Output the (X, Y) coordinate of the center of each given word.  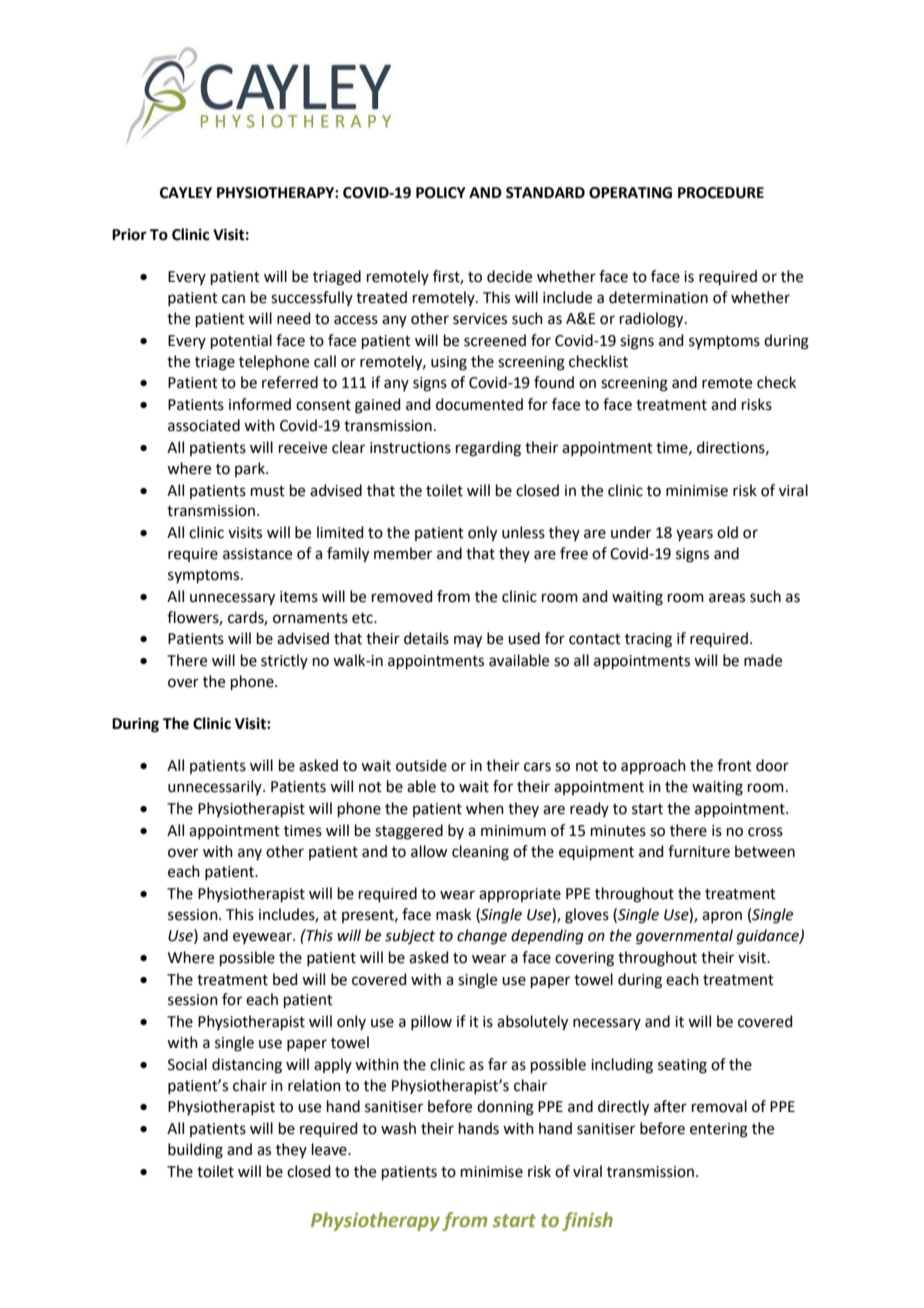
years (694, 535)
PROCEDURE (721, 193)
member (403, 553)
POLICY (441, 193)
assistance (257, 554)
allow (429, 851)
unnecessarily (216, 787)
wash (398, 1128)
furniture (699, 851)
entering (719, 1130)
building (195, 1151)
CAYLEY (186, 193)
